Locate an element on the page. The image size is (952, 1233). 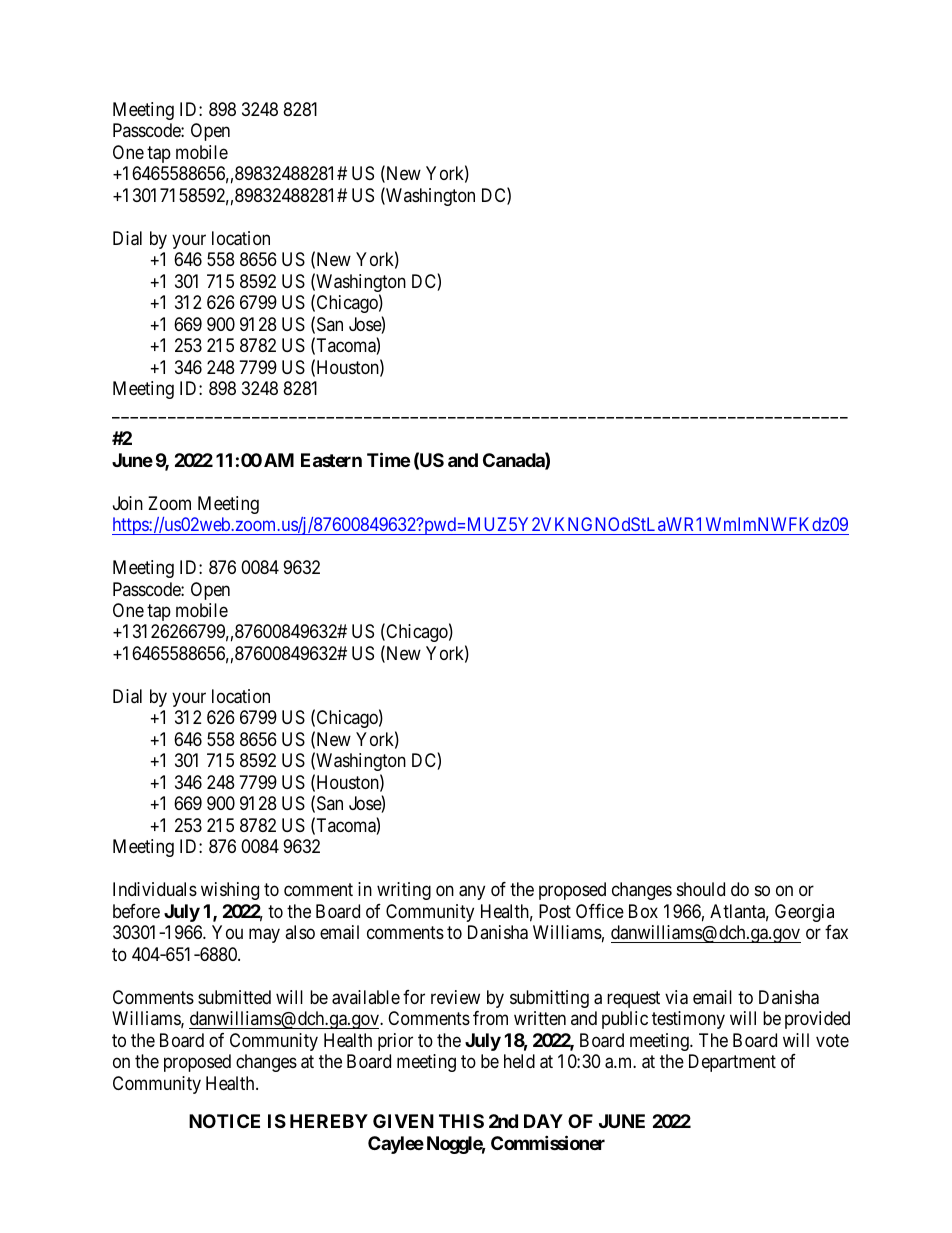
THIS is located at coordinates (461, 1121).
